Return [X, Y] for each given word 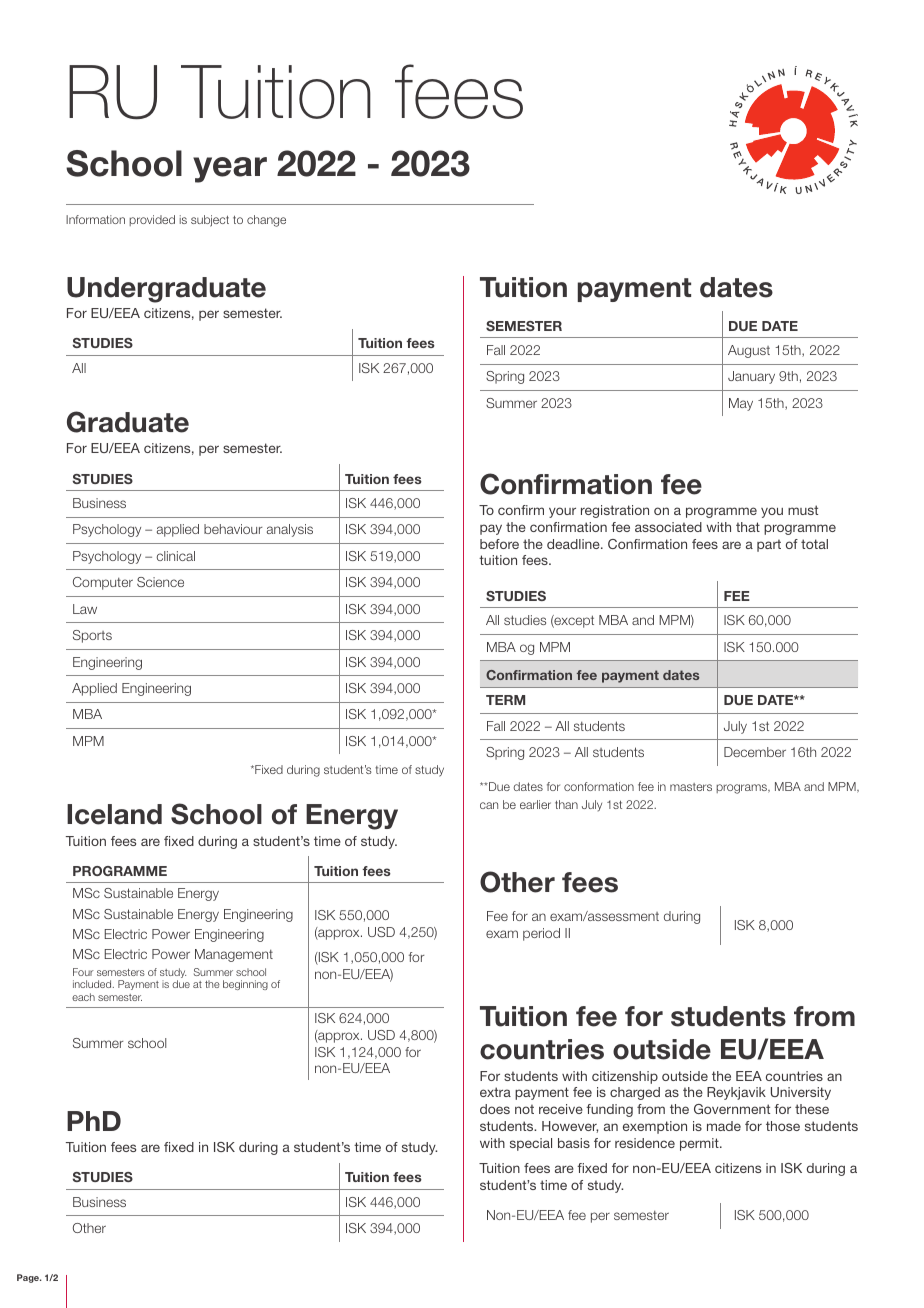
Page [29, 1278]
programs [742, 789]
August [749, 351]
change [266, 221]
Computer [103, 583]
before [499, 544]
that [748, 527]
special [531, 1144]
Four [83, 972]
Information [95, 219]
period [541, 934]
